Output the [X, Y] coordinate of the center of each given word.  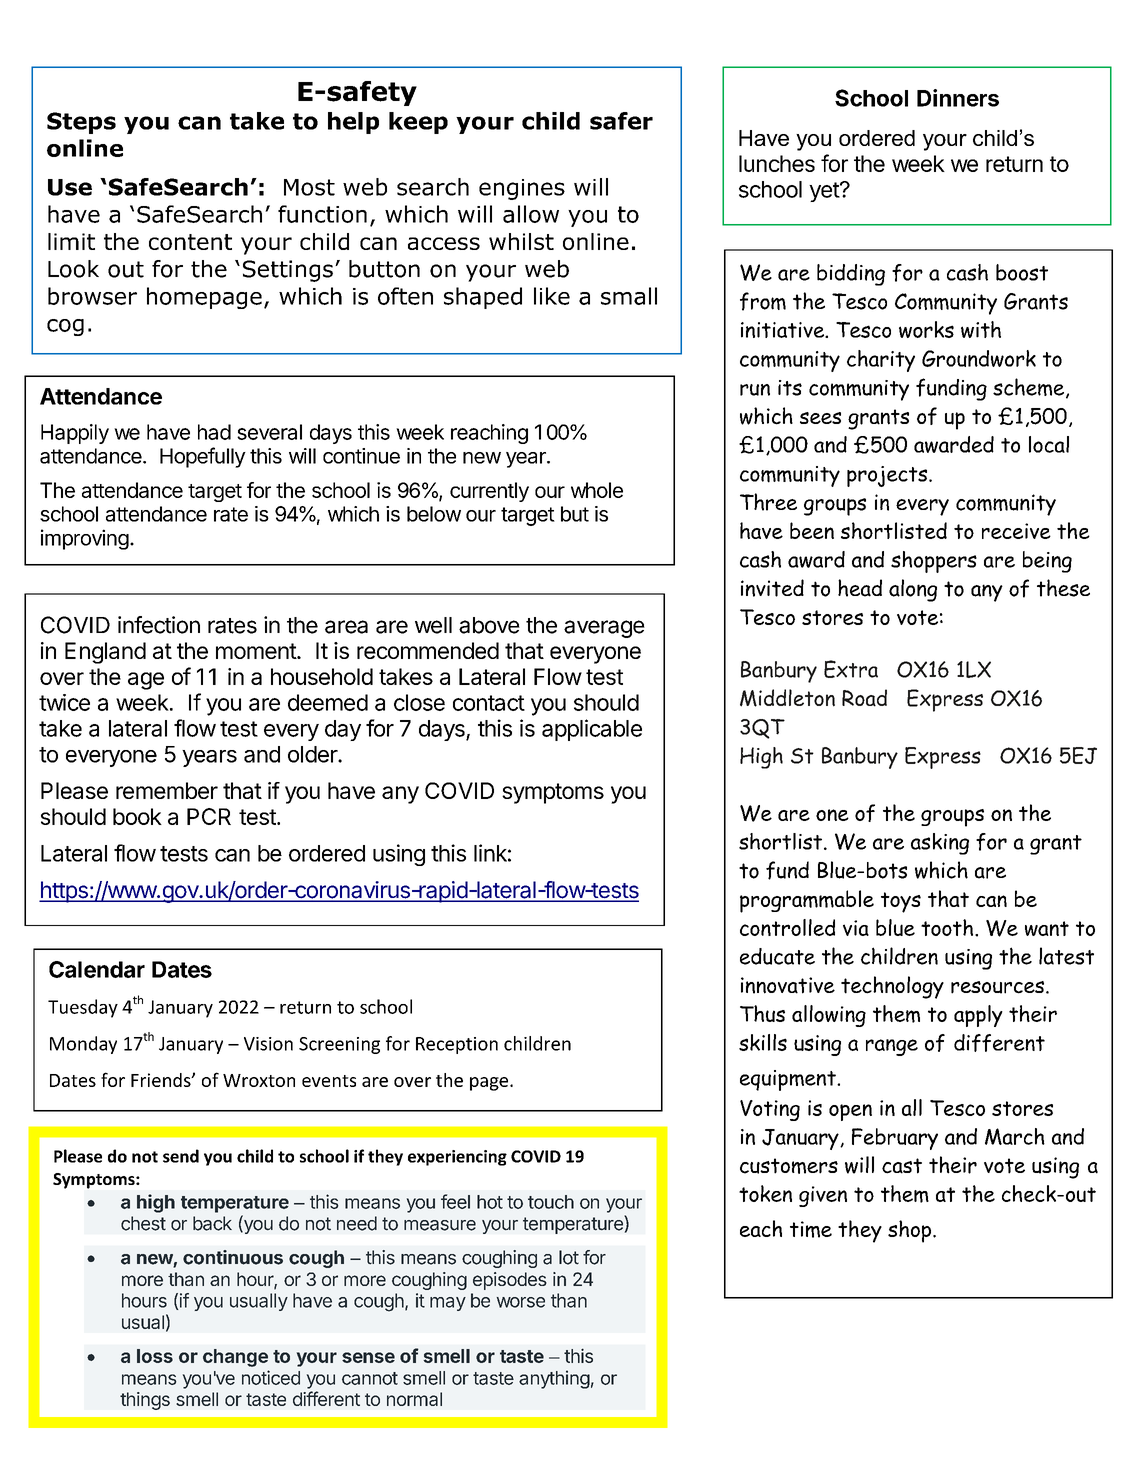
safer [621, 121]
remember [167, 790]
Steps [81, 123]
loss [155, 1356]
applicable [592, 730]
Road [864, 698]
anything [554, 1379]
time [811, 1229]
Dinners [958, 98]
